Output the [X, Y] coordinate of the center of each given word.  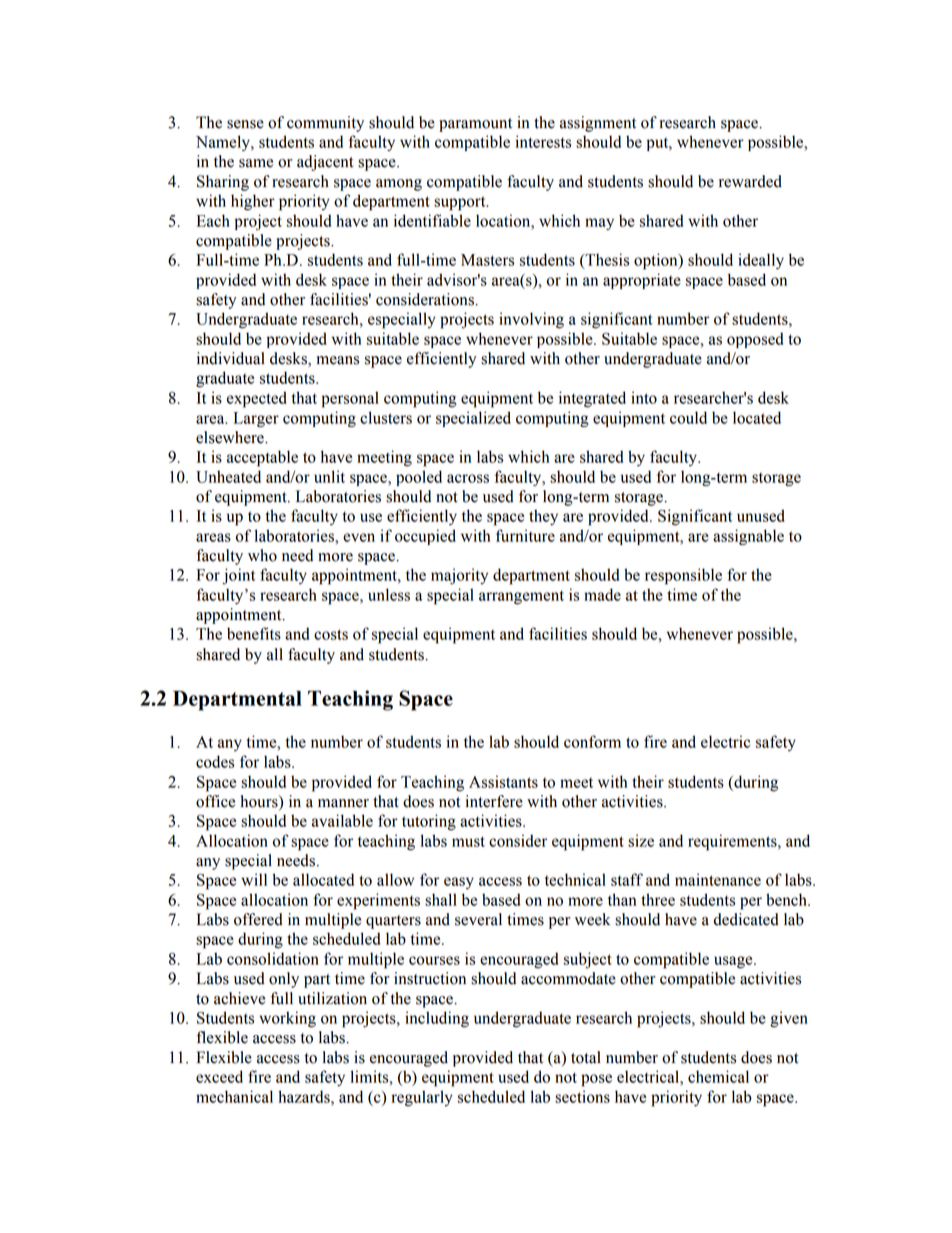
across [468, 478]
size [641, 840]
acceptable [262, 458]
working [287, 1019]
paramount [475, 125]
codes [215, 761]
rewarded [750, 181]
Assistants [503, 781]
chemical [718, 1076]
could [688, 417]
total [586, 1057]
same [256, 163]
